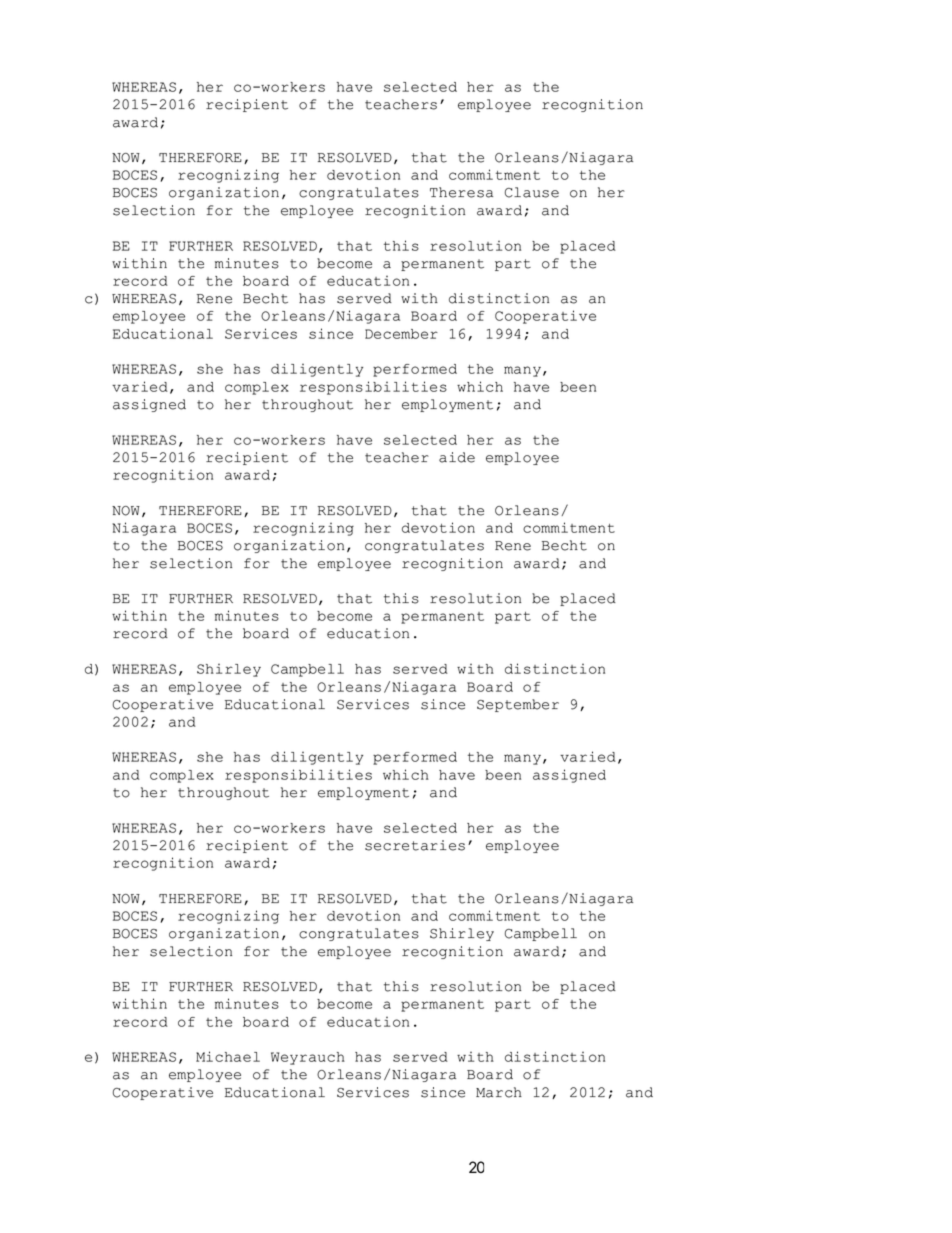 This screenshot has width=952, height=1233. Describe the element at coordinates (518, 705) in the screenshot. I see `September` at that location.
